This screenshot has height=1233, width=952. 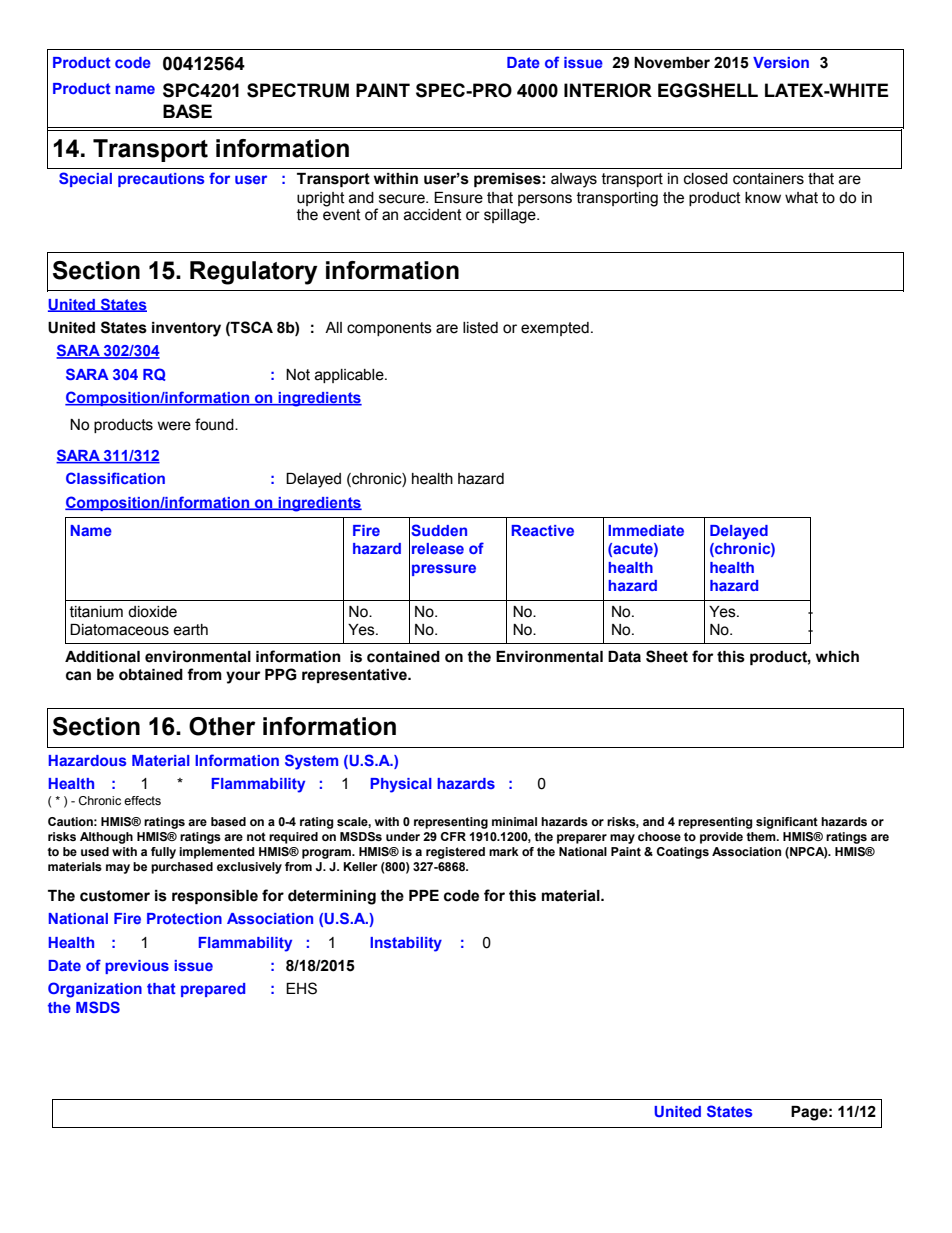 What do you see at coordinates (115, 478) in the screenshot?
I see `Classification` at bounding box center [115, 478].
